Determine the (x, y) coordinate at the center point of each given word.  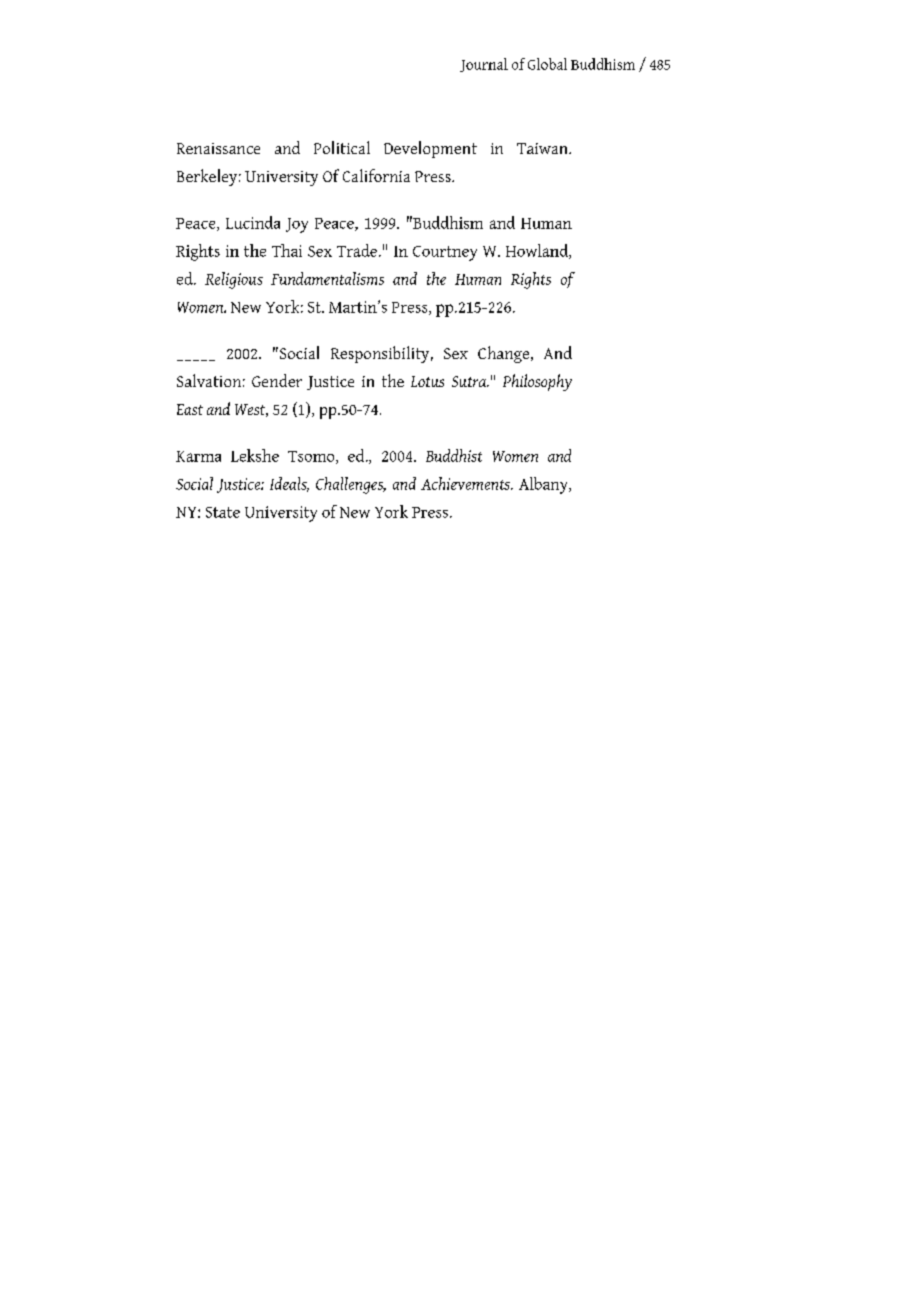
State (223, 512)
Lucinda (253, 222)
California (376, 175)
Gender (277, 380)
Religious (234, 280)
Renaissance (218, 148)
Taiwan (543, 148)
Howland (538, 251)
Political (342, 147)
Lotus (427, 381)
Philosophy (537, 382)
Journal (484, 65)
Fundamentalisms (327, 278)
